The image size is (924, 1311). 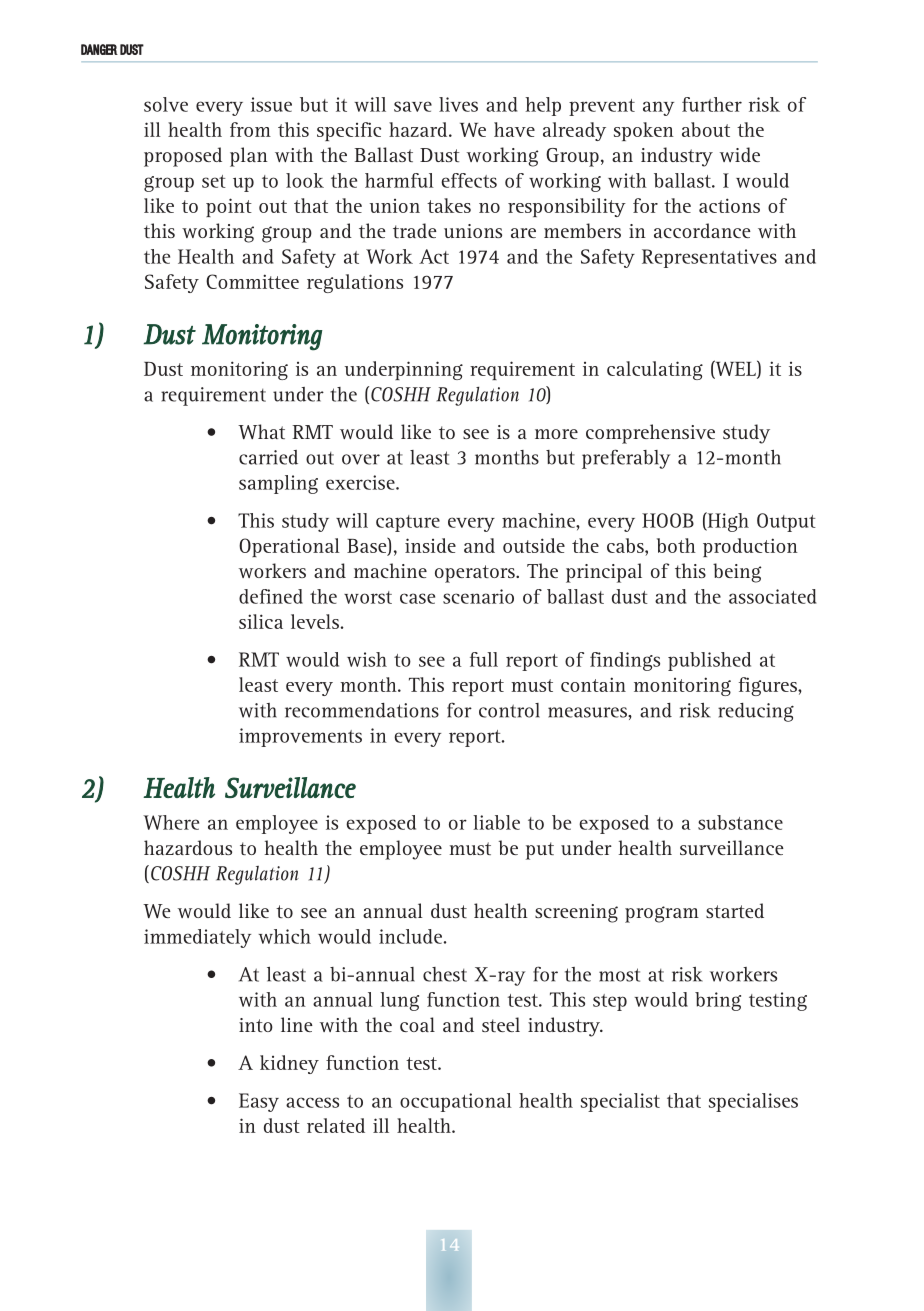 What do you see at coordinates (271, 596) in the screenshot?
I see `defined` at bounding box center [271, 596].
